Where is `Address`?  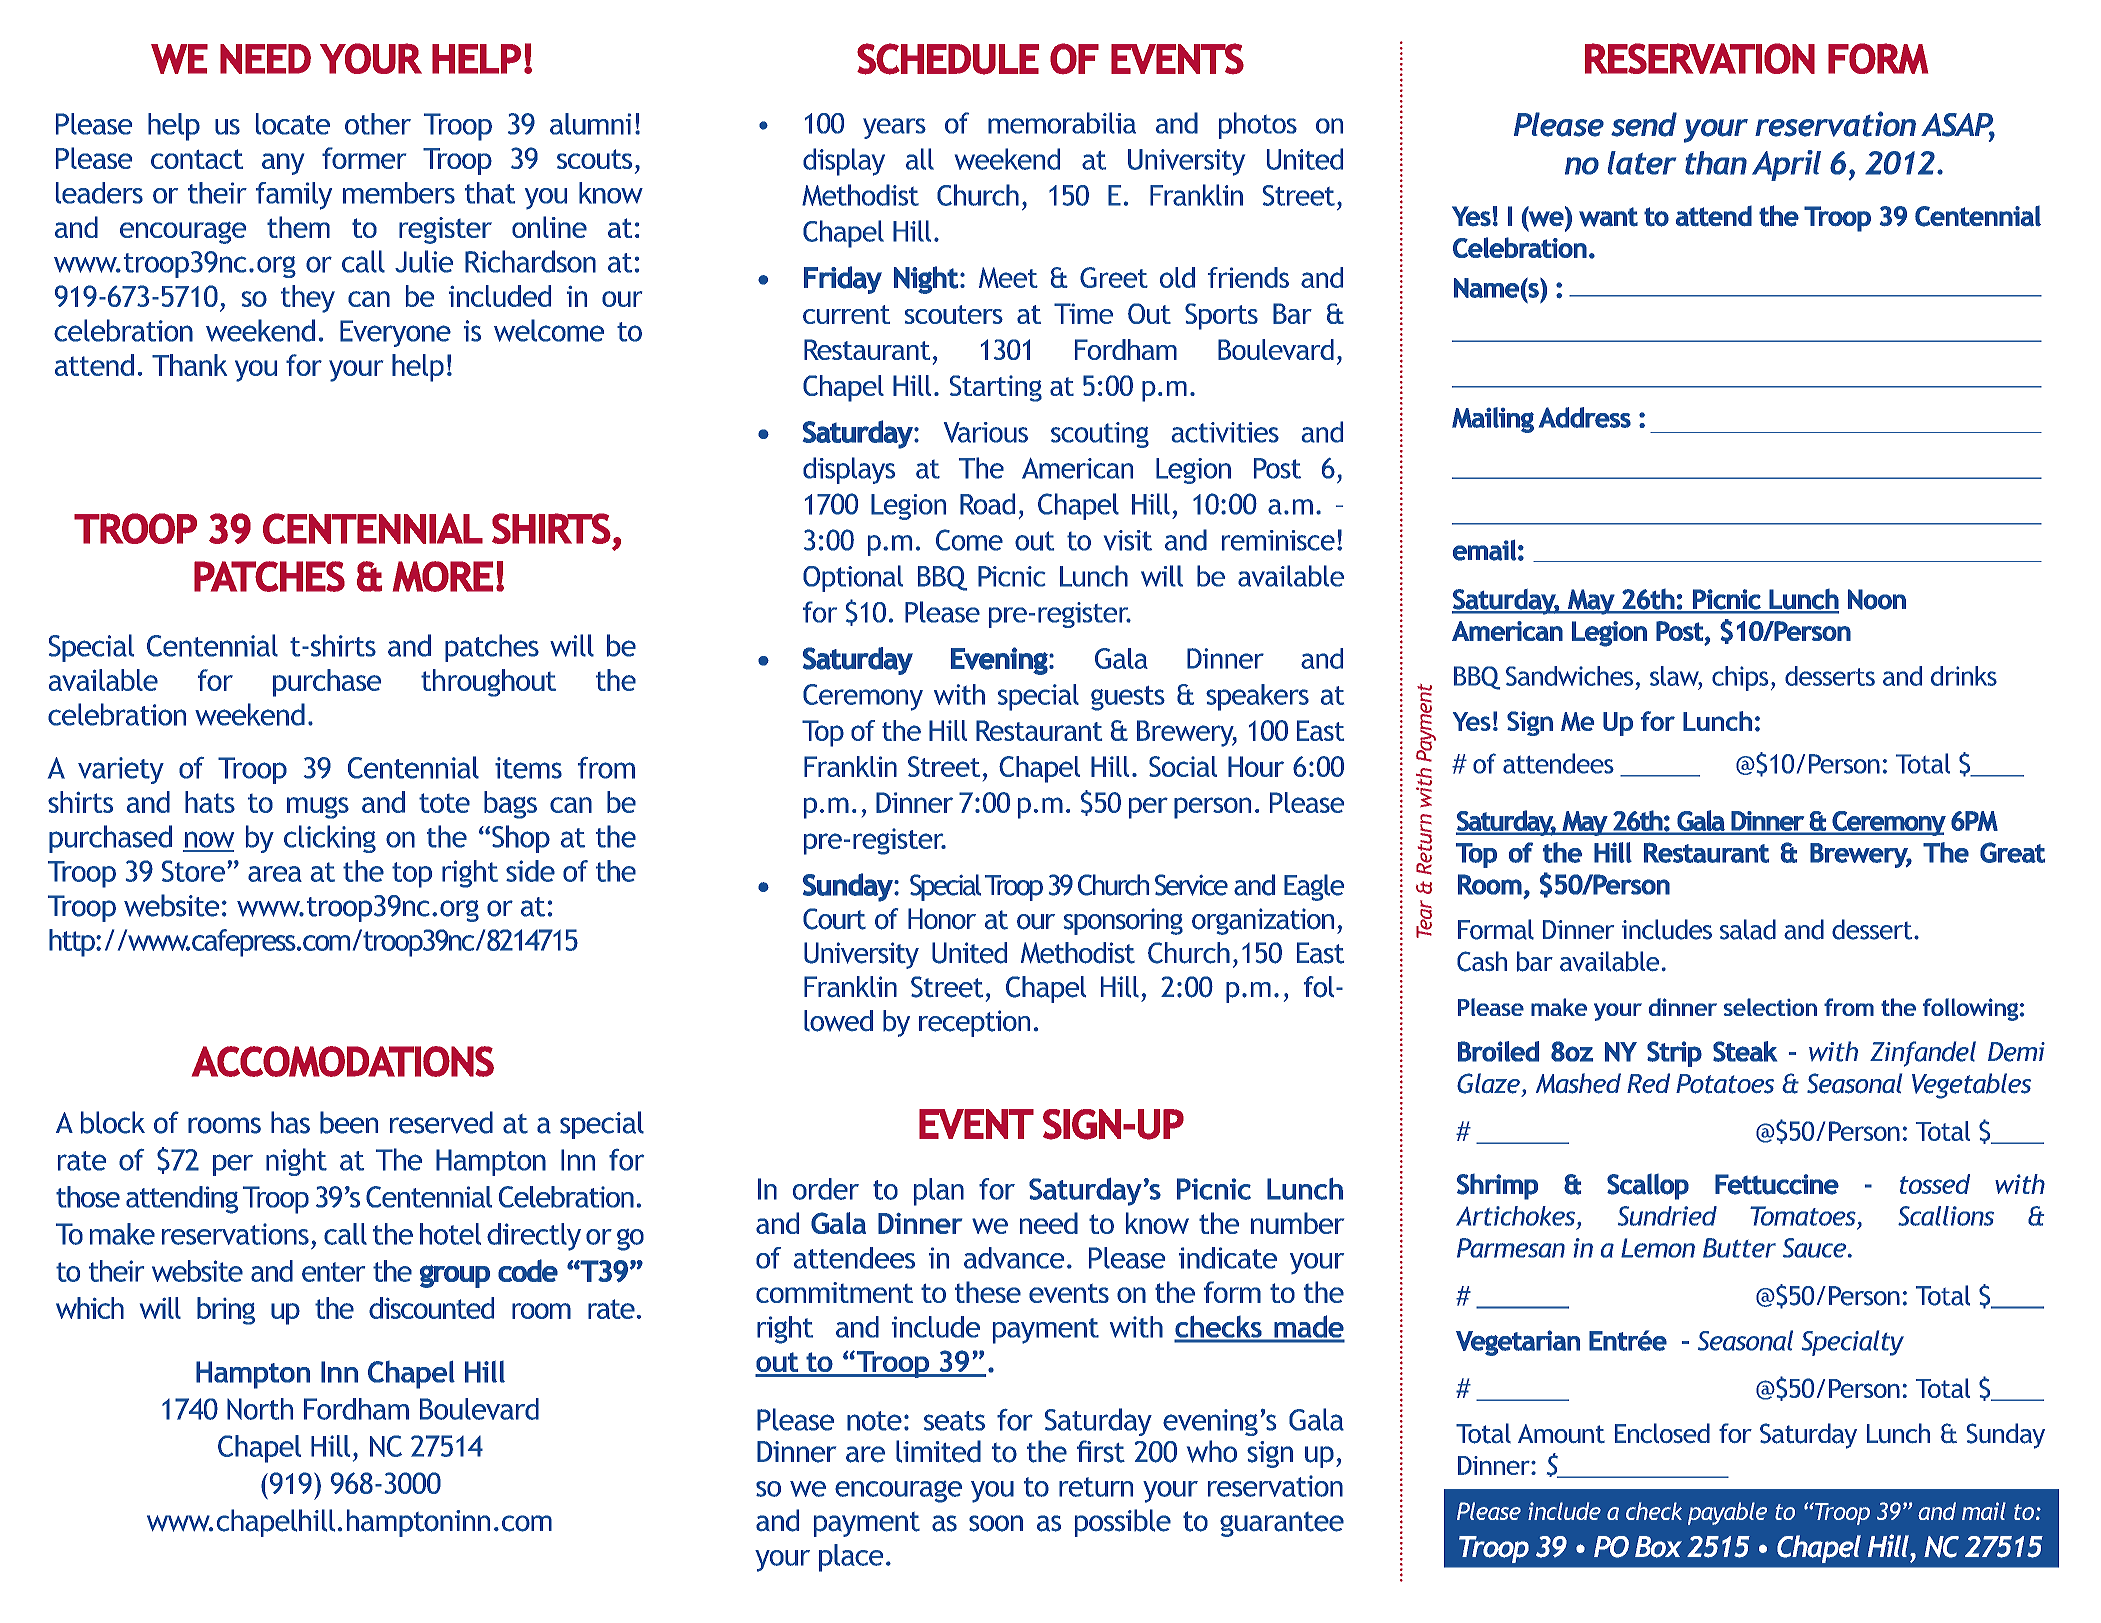
Address is located at coordinates (1585, 417).
